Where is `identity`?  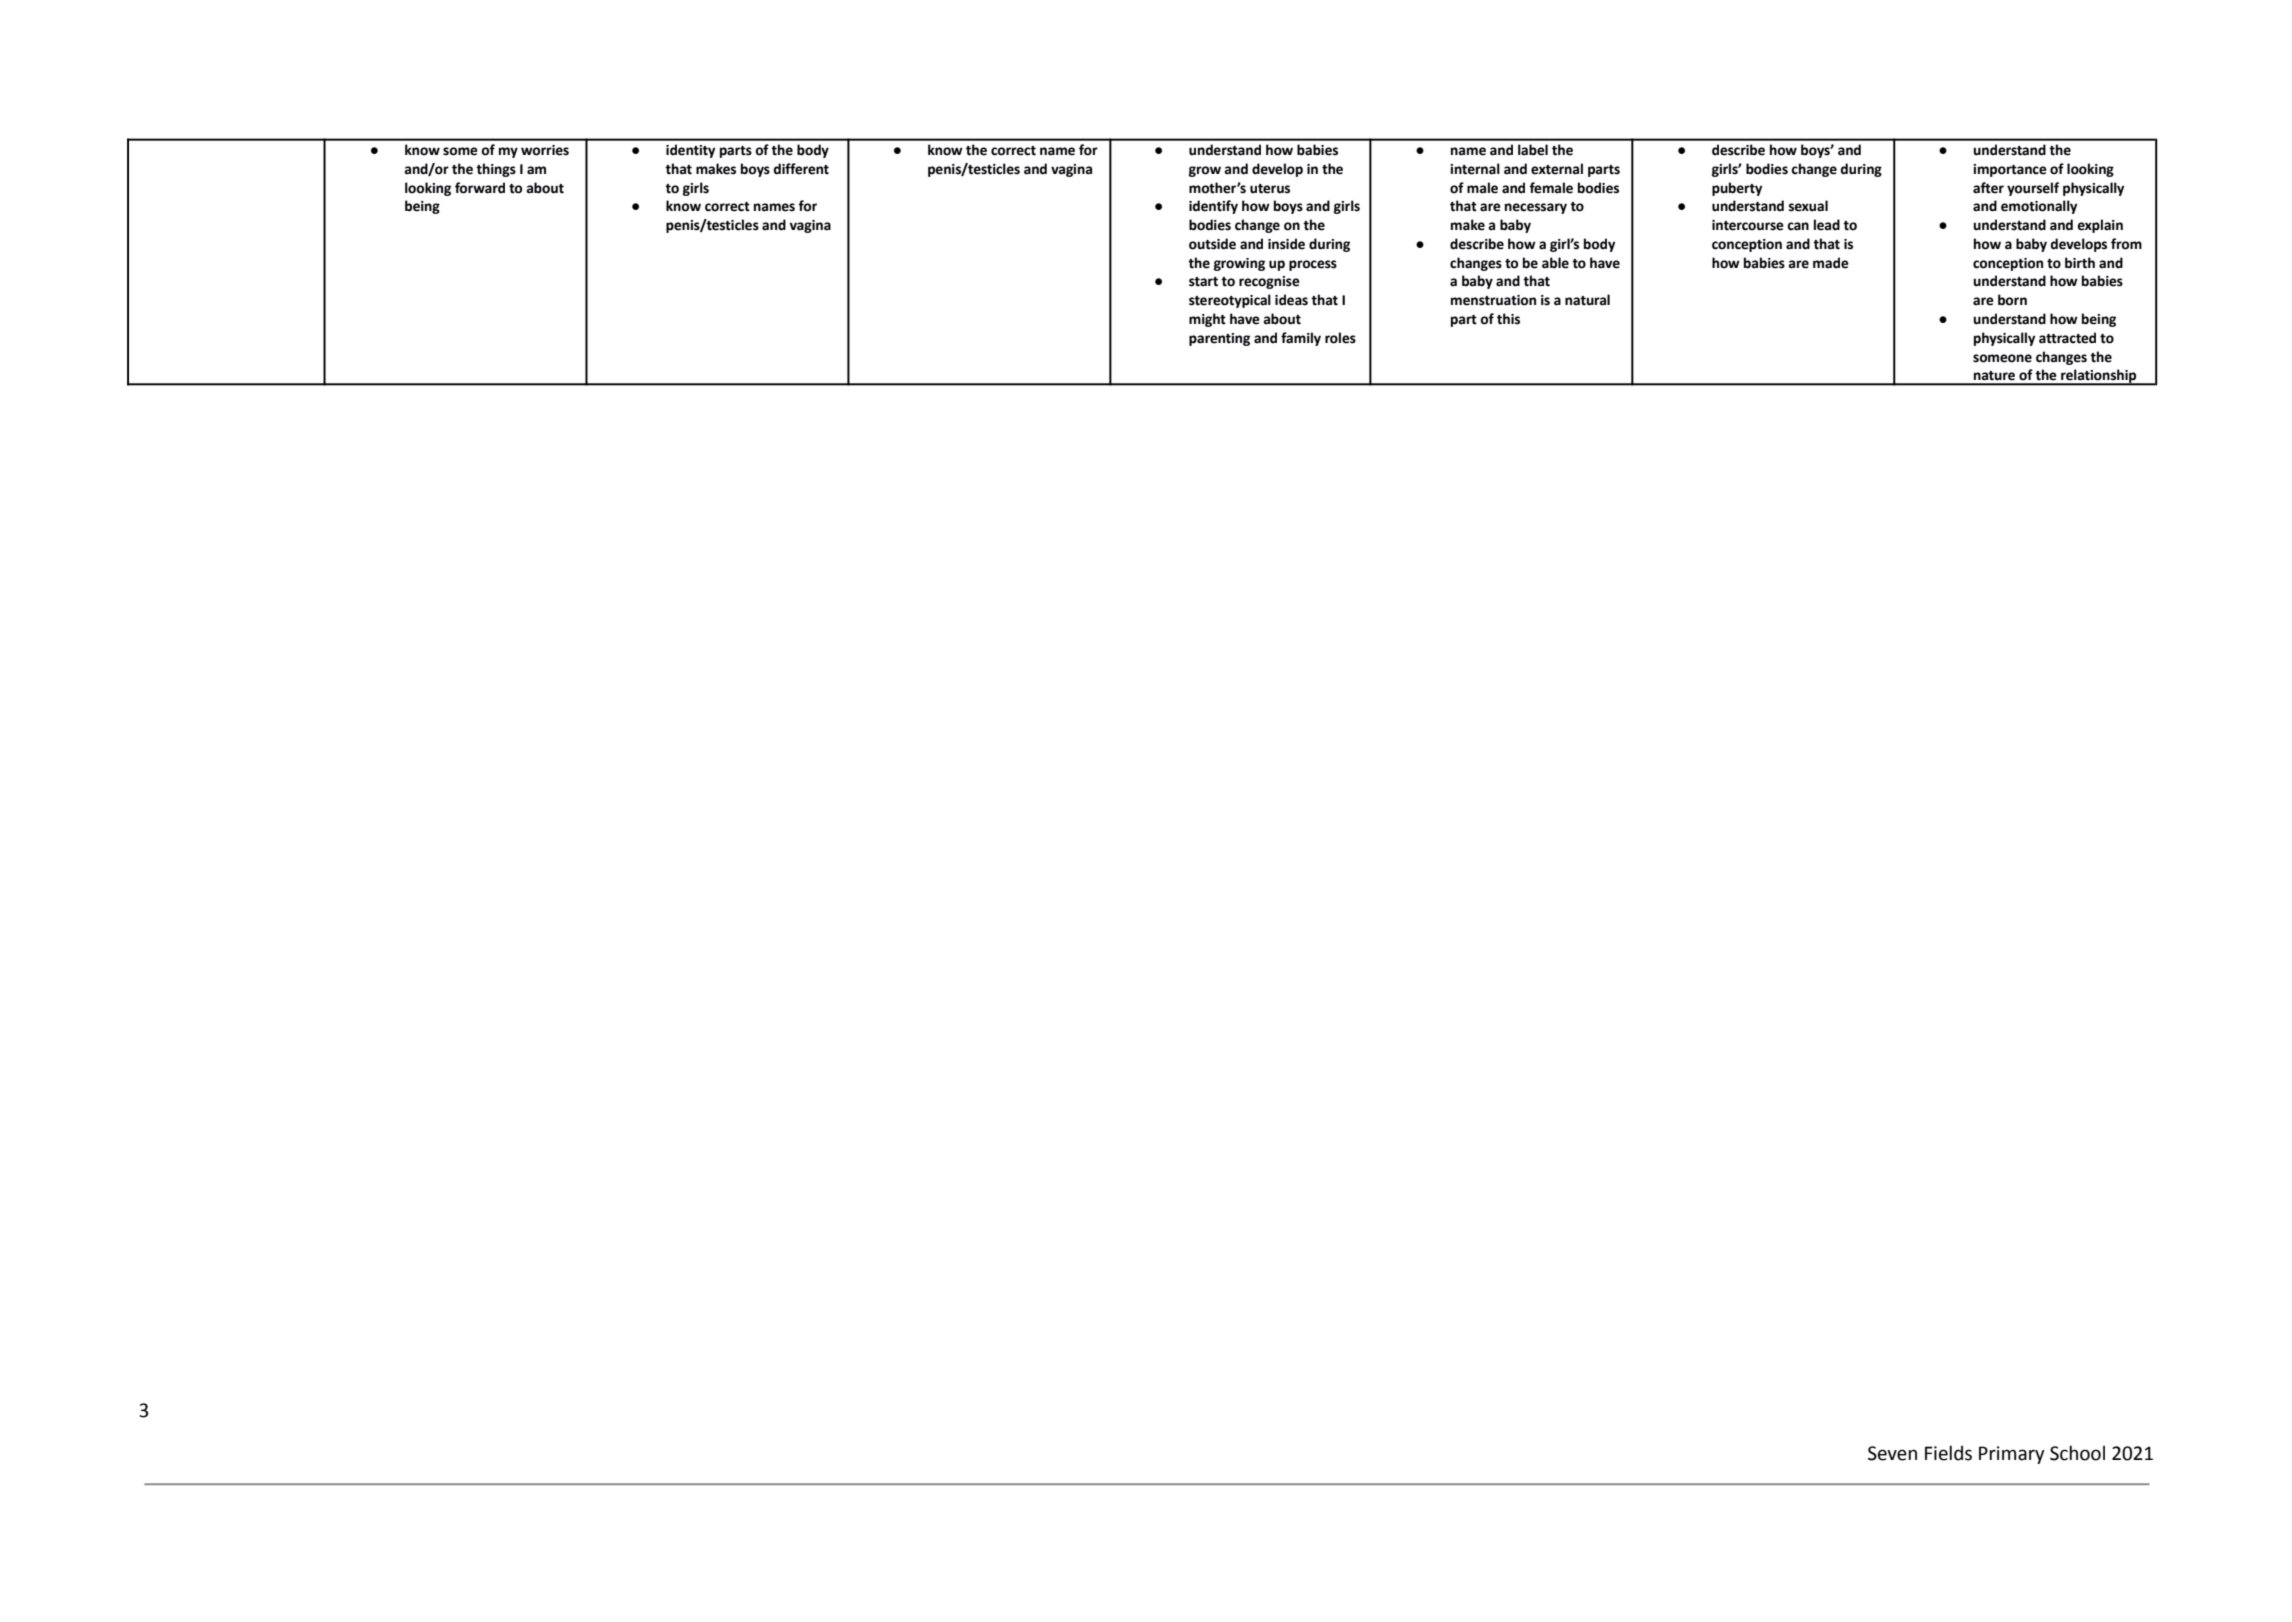 identity is located at coordinates (690, 151).
